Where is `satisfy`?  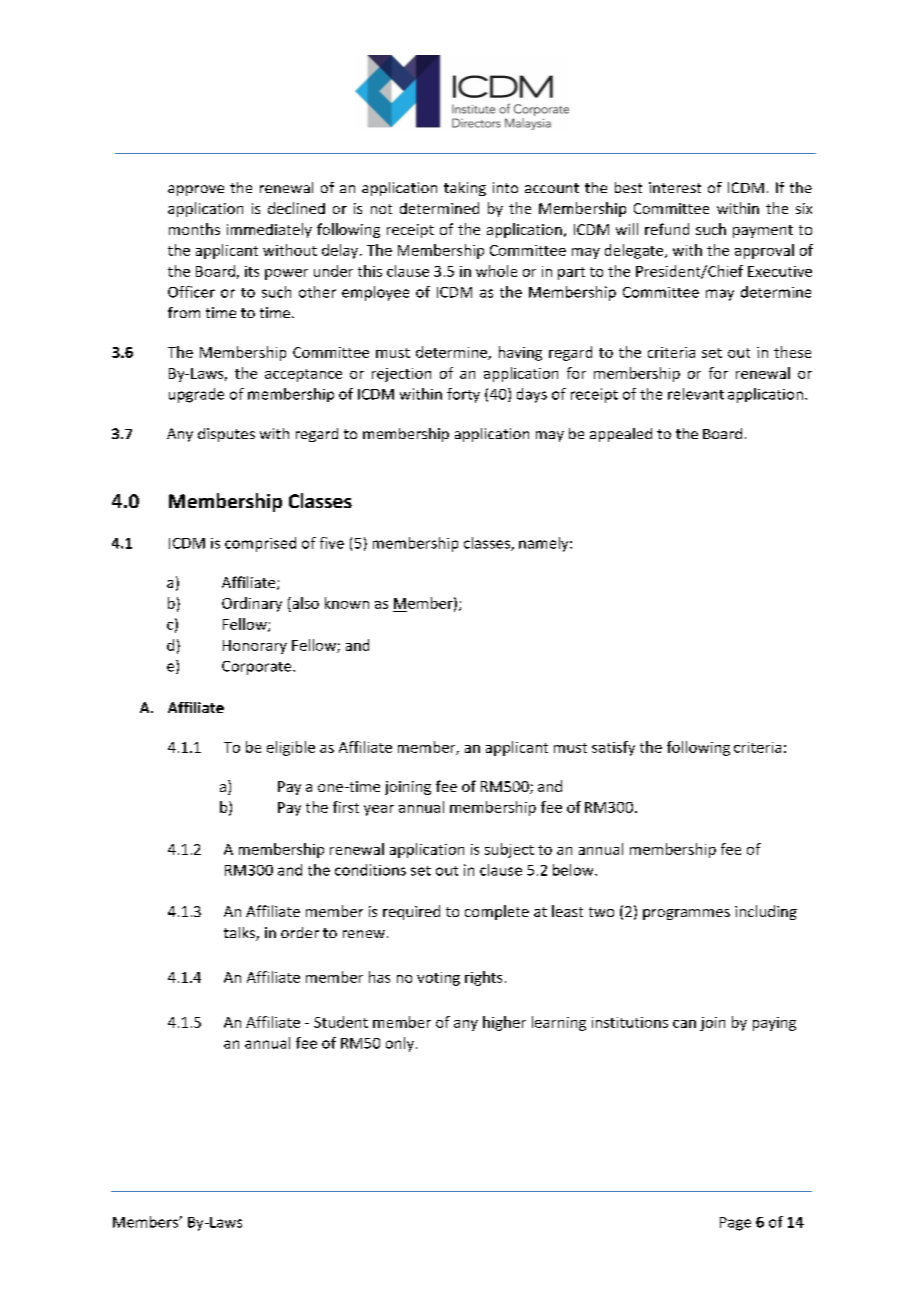 satisfy is located at coordinates (613, 748).
